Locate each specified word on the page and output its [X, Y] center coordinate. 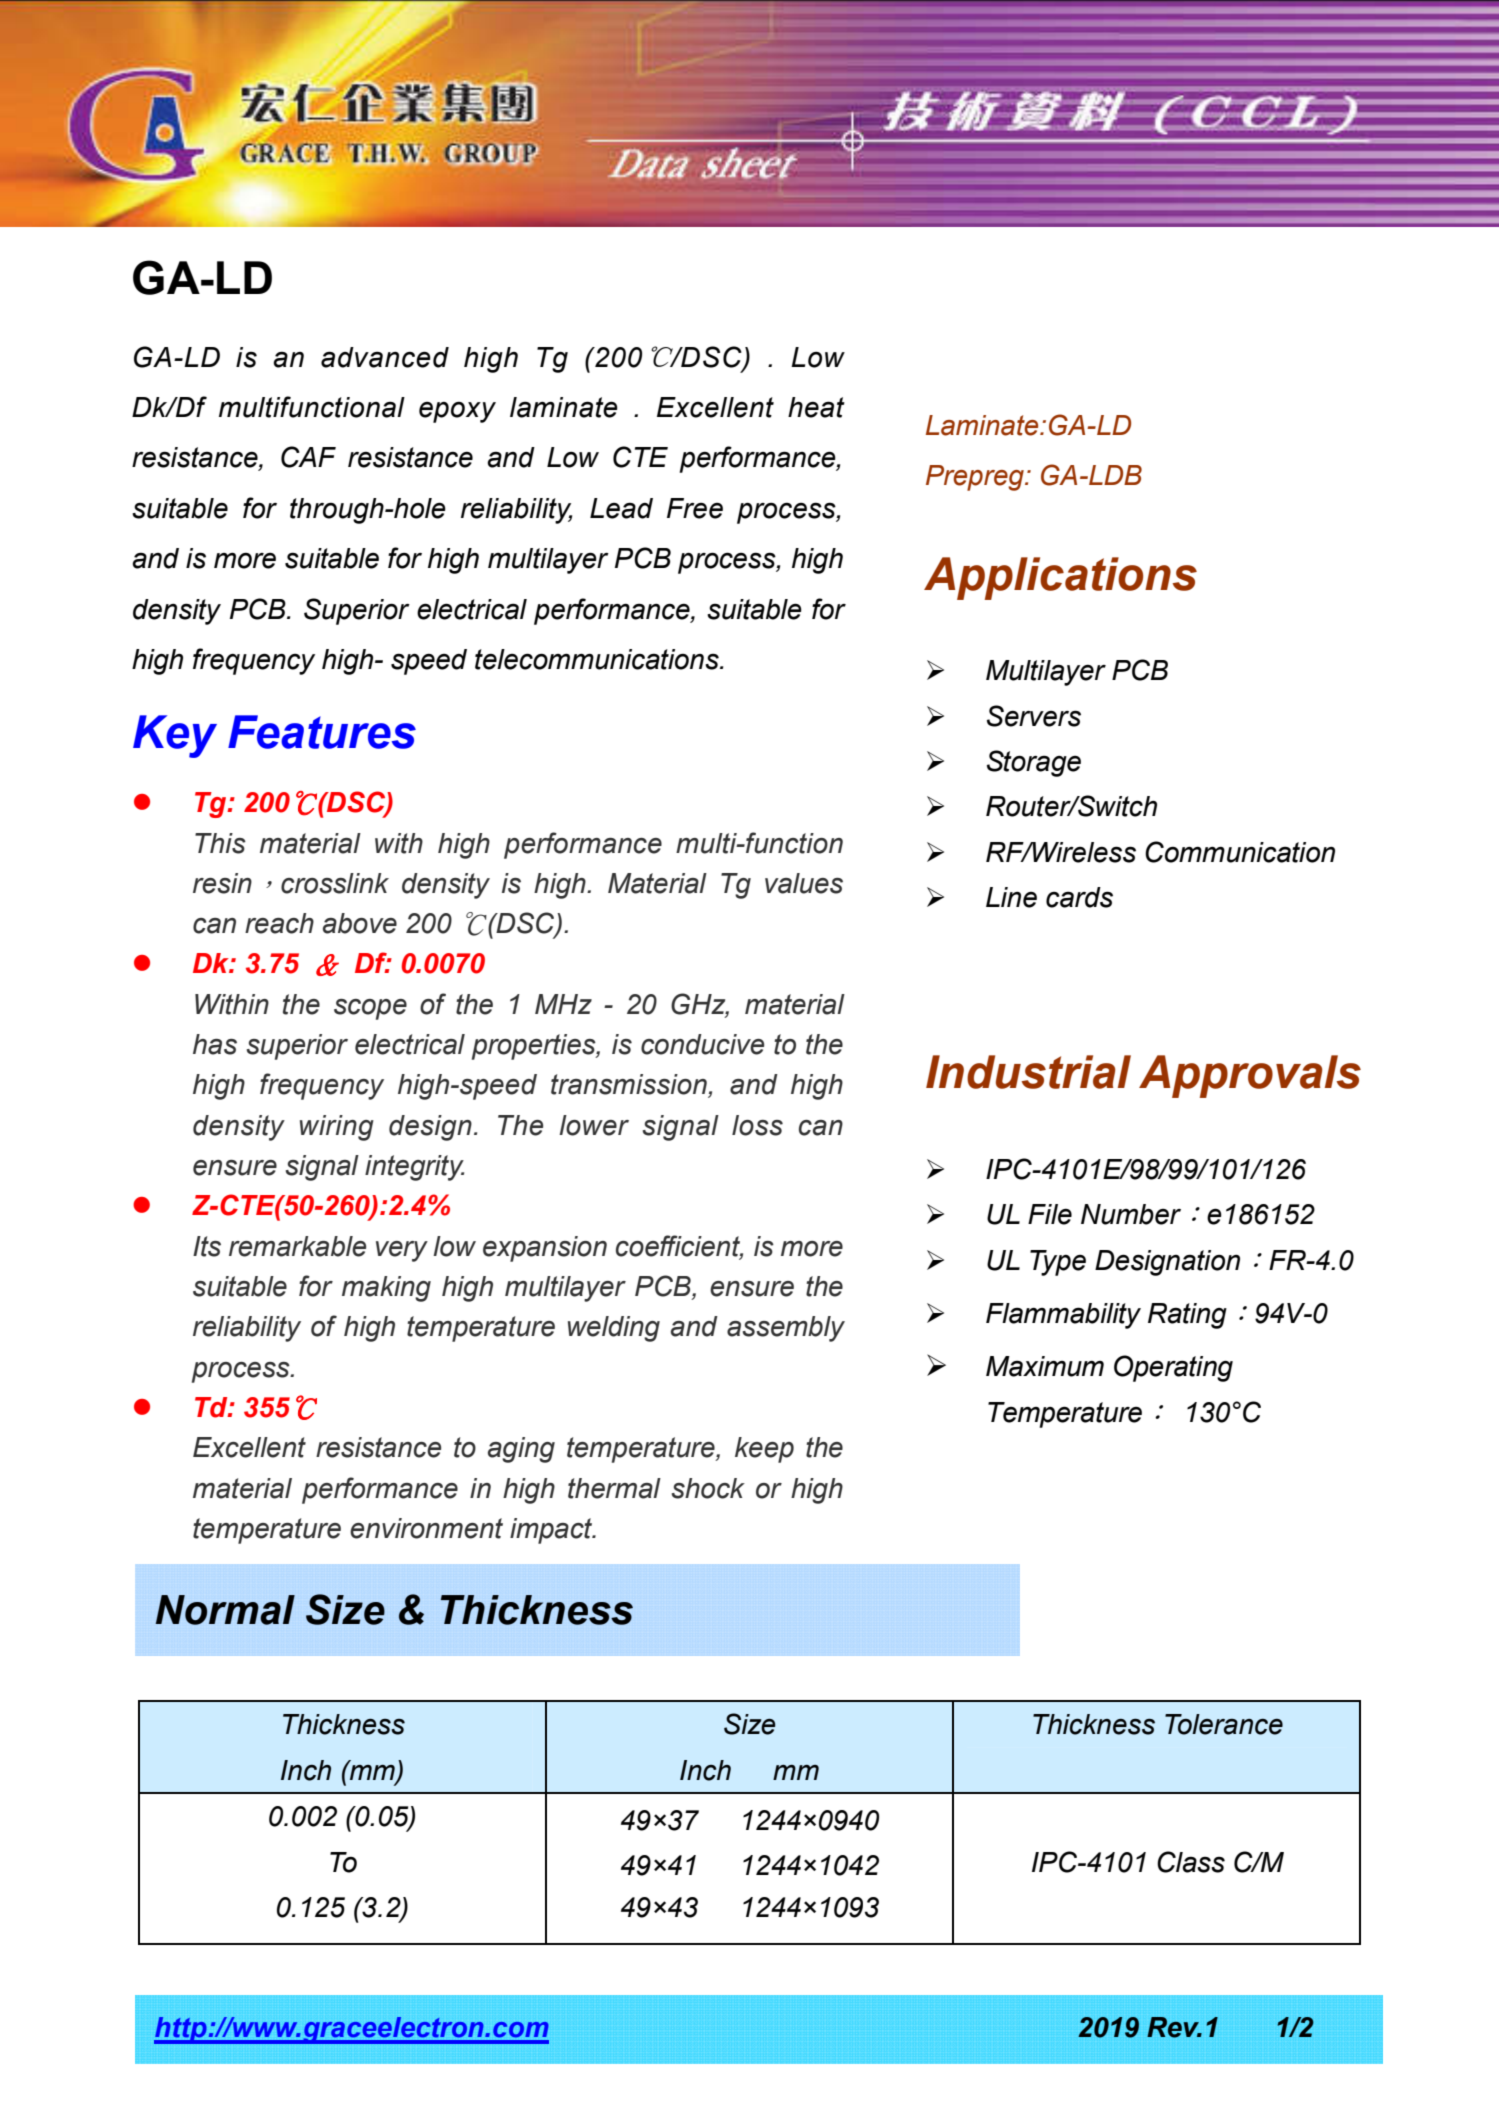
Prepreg [976, 478]
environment [426, 1528]
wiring [337, 1128]
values [804, 883]
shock [708, 1488]
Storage [1034, 763]
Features [322, 732]
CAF [308, 457]
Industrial [1028, 1072]
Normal [225, 1610]
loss [757, 1125]
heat [816, 407]
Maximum [1045, 1366]
